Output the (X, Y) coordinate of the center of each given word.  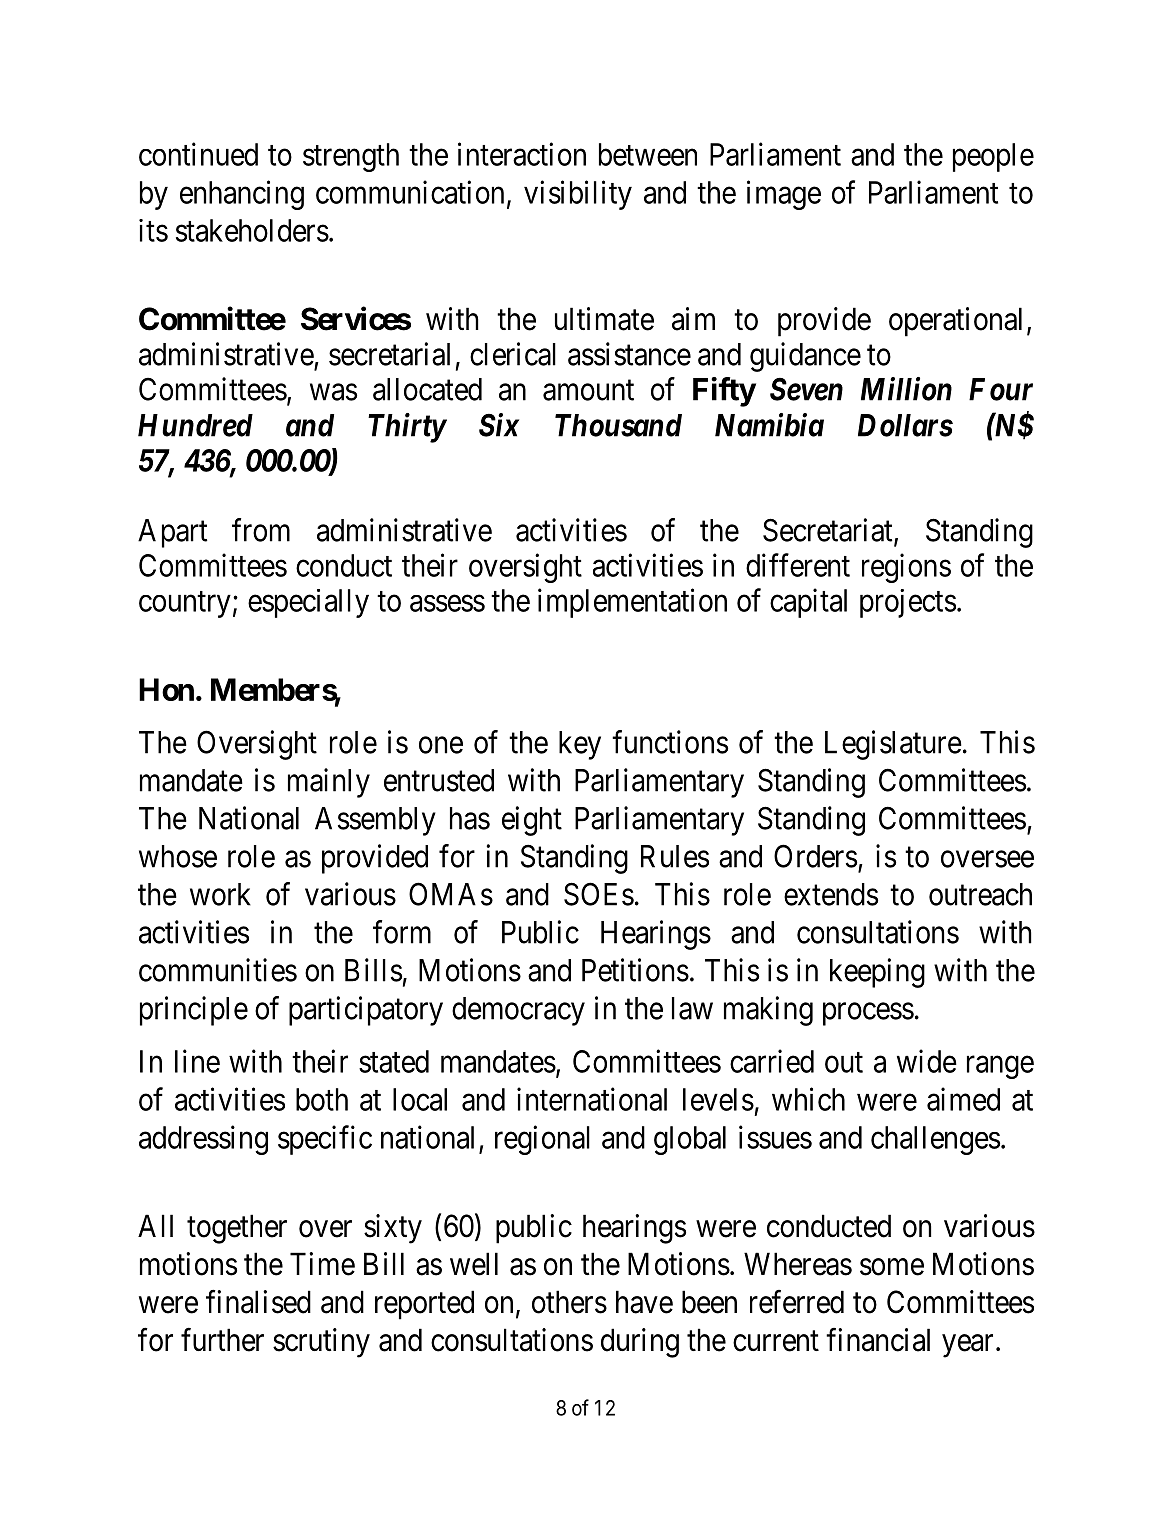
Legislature (893, 745)
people (993, 157)
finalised (258, 1302)
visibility (578, 195)
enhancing (242, 195)
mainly (329, 783)
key (580, 745)
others (569, 1302)
